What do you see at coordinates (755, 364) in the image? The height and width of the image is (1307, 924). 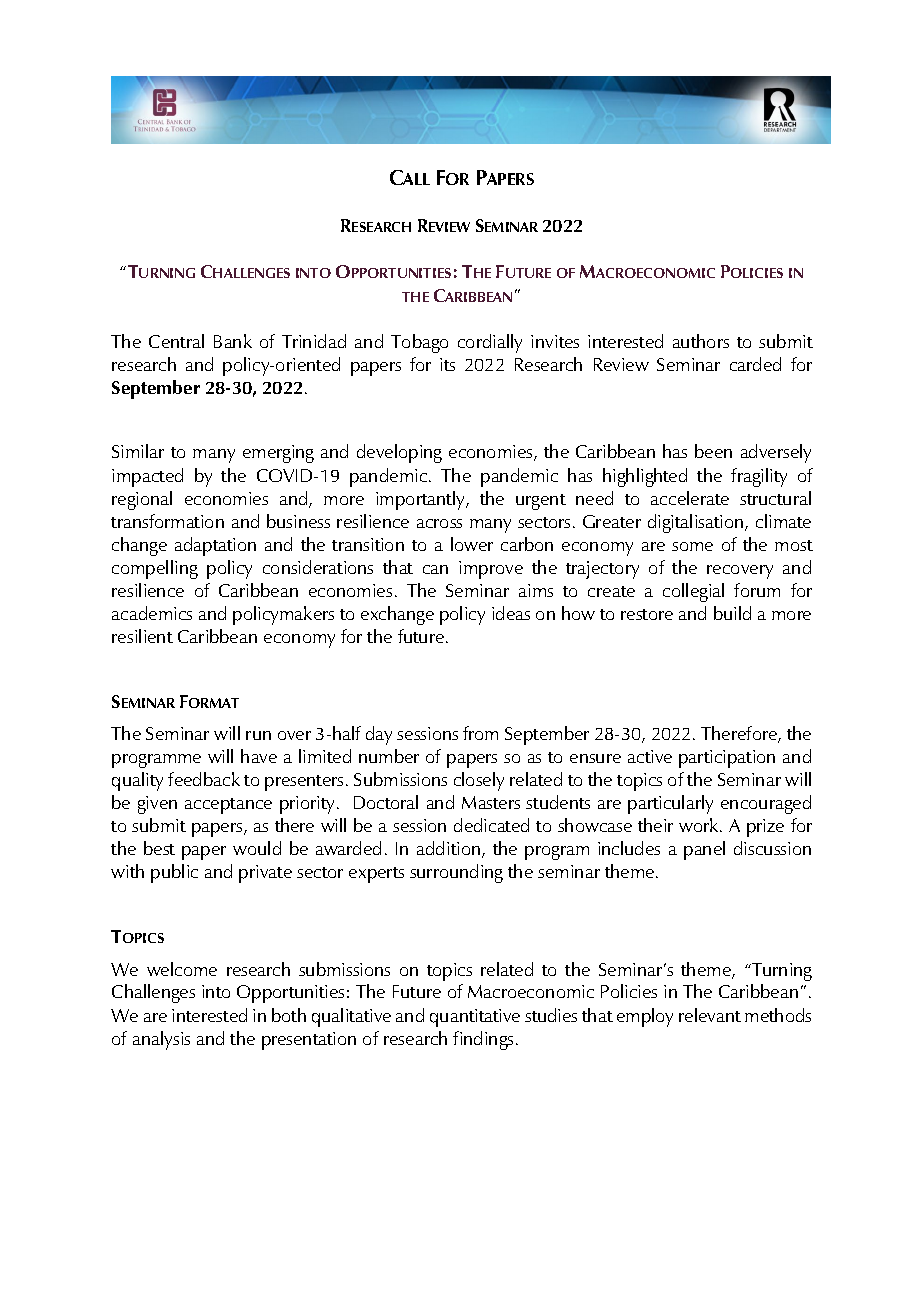 I see `carded` at bounding box center [755, 364].
